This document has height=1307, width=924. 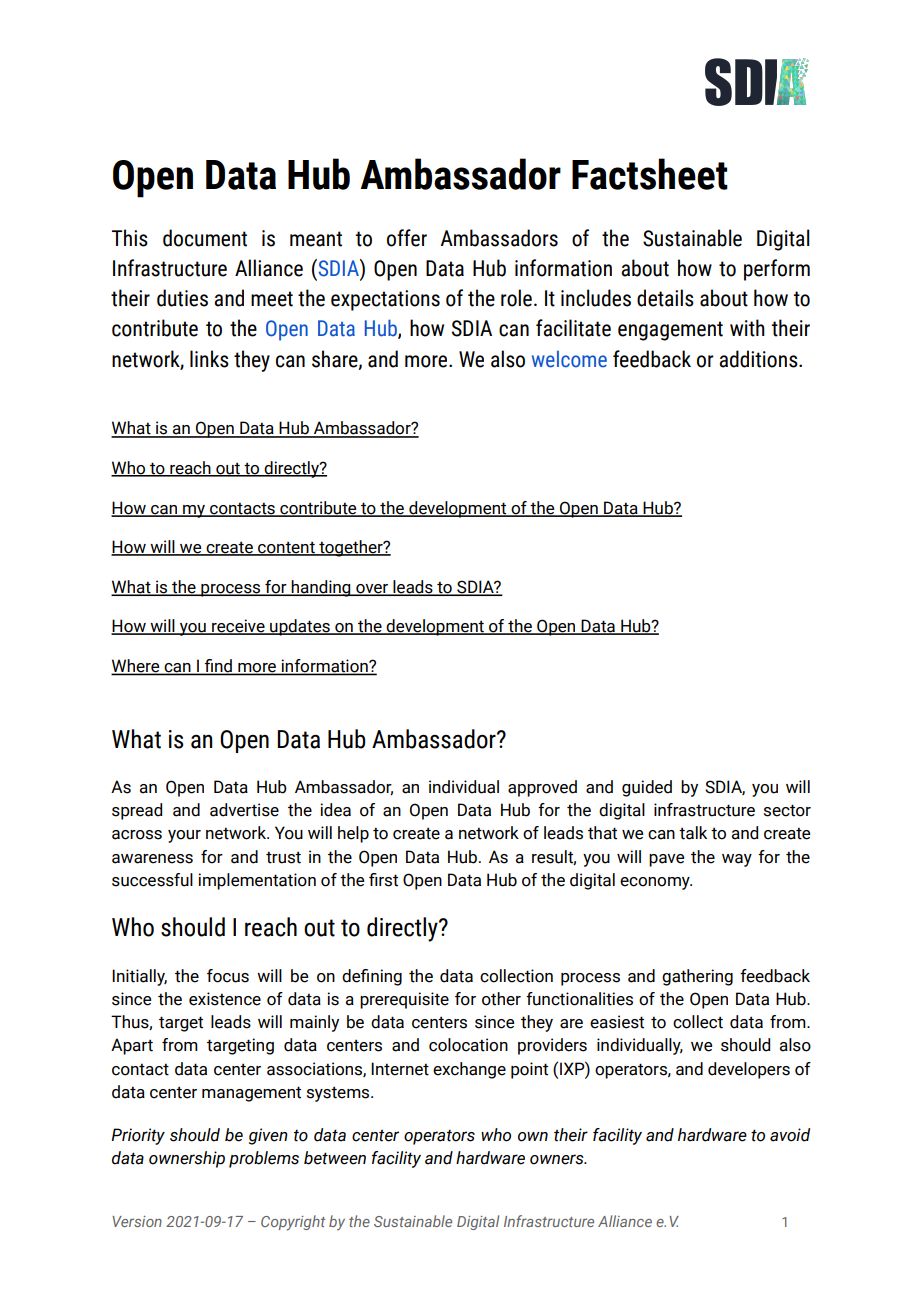 What do you see at coordinates (372, 589) in the document?
I see `over` at bounding box center [372, 589].
